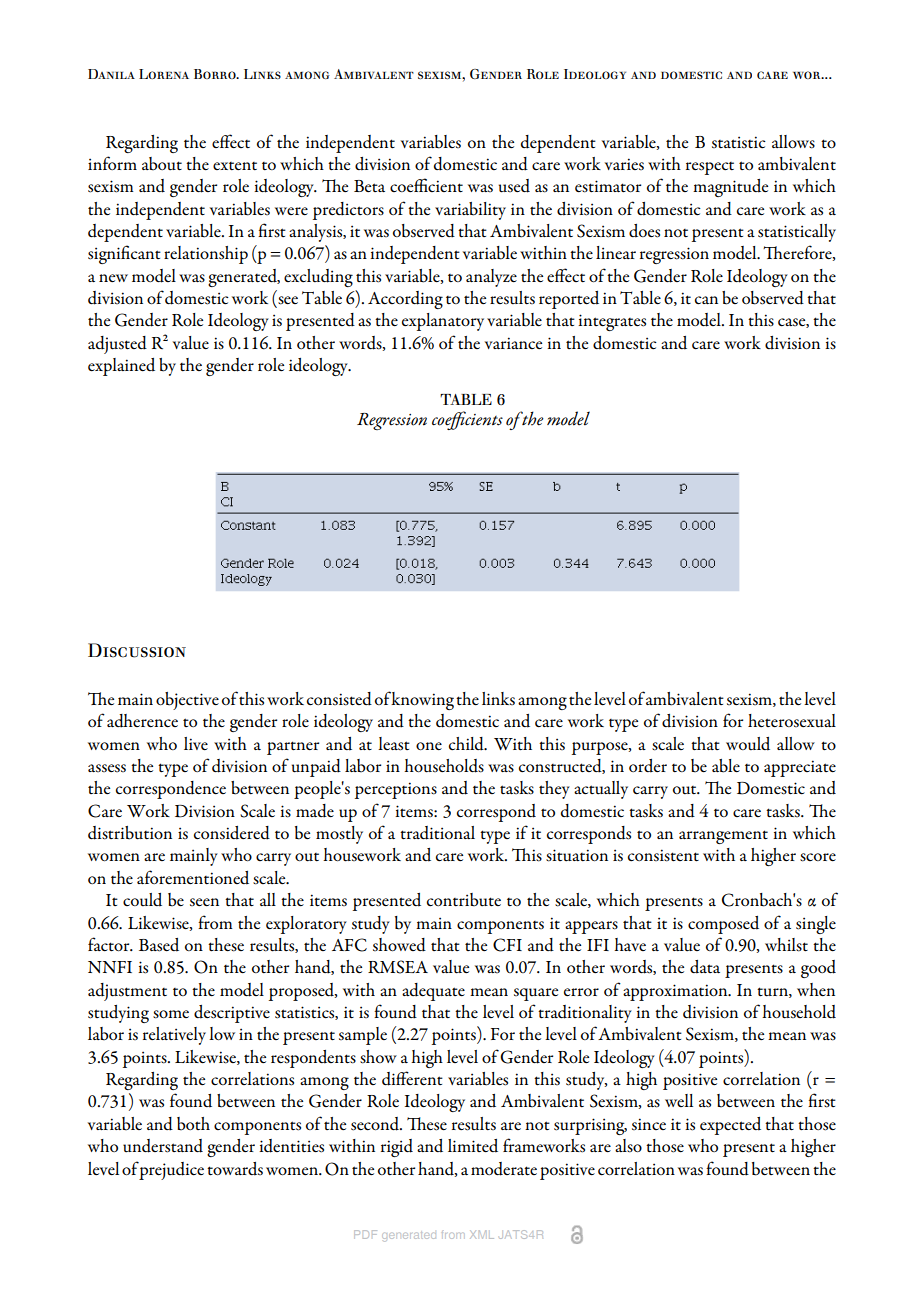  I want to click on heterosexual, so click(792, 721).
